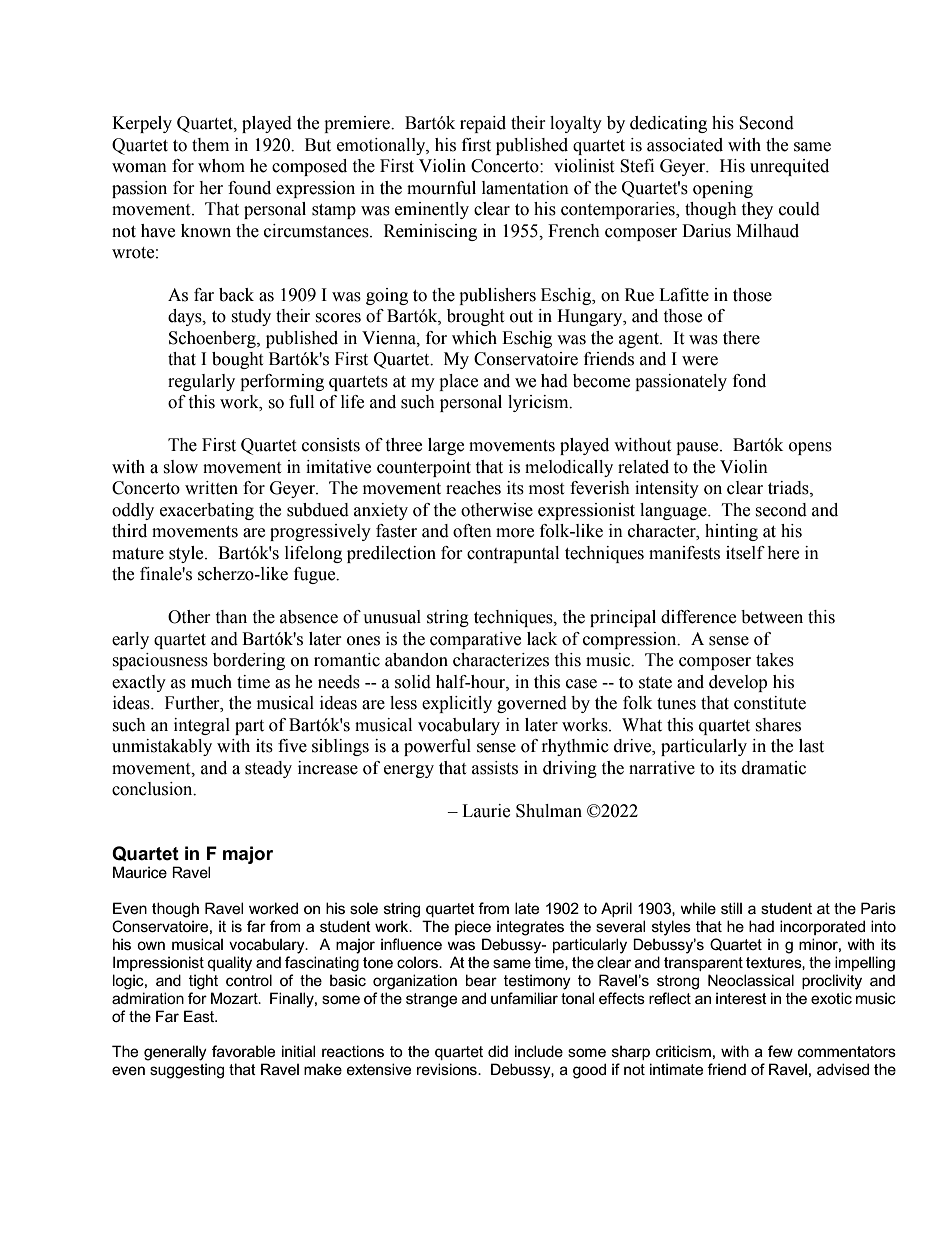 The image size is (952, 1233). Describe the element at coordinates (231, 617) in the document. I see `than` at that location.
